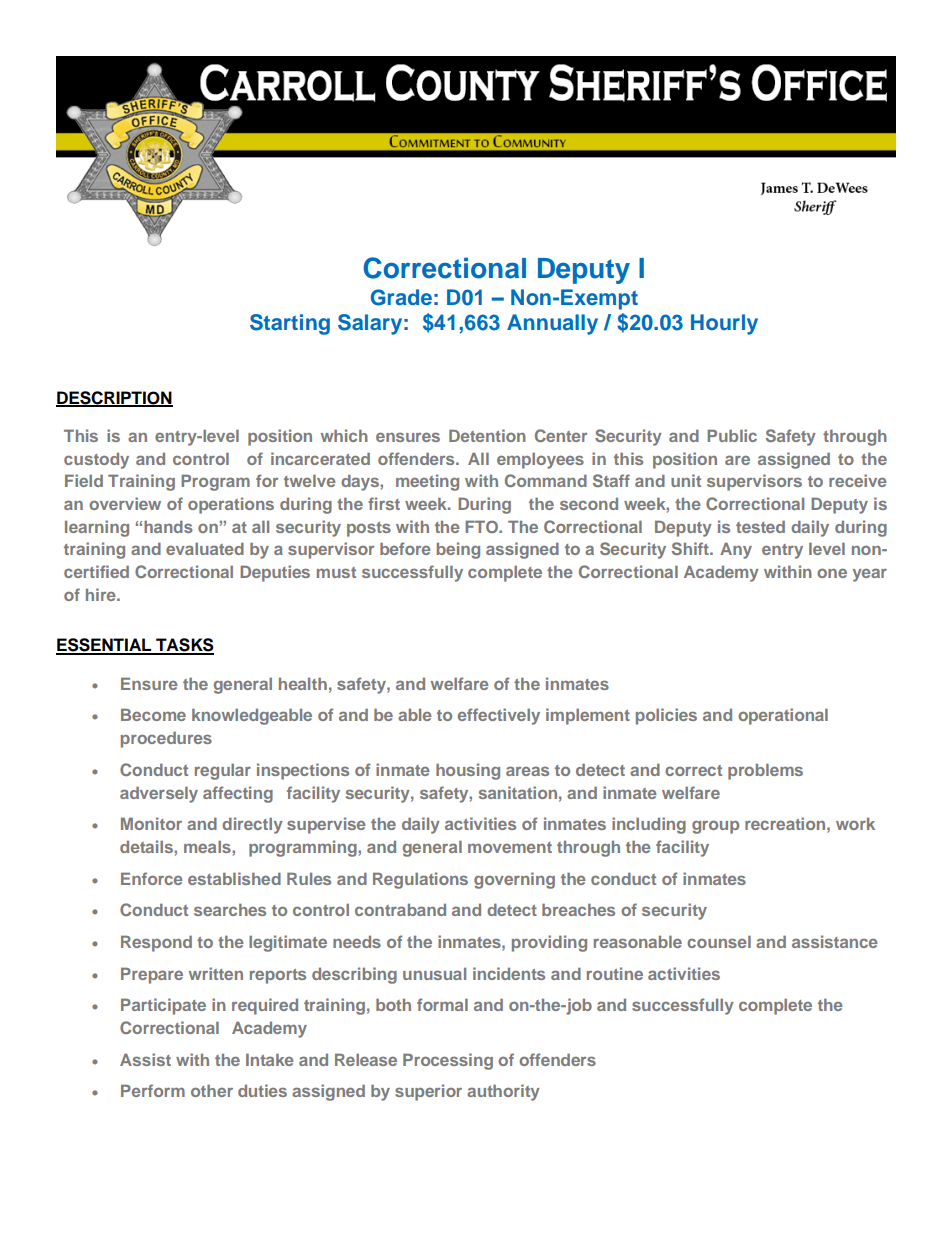 Image resolution: width=952 pixels, height=1233 pixels. Describe the element at coordinates (427, 482) in the document. I see `meeting` at that location.
